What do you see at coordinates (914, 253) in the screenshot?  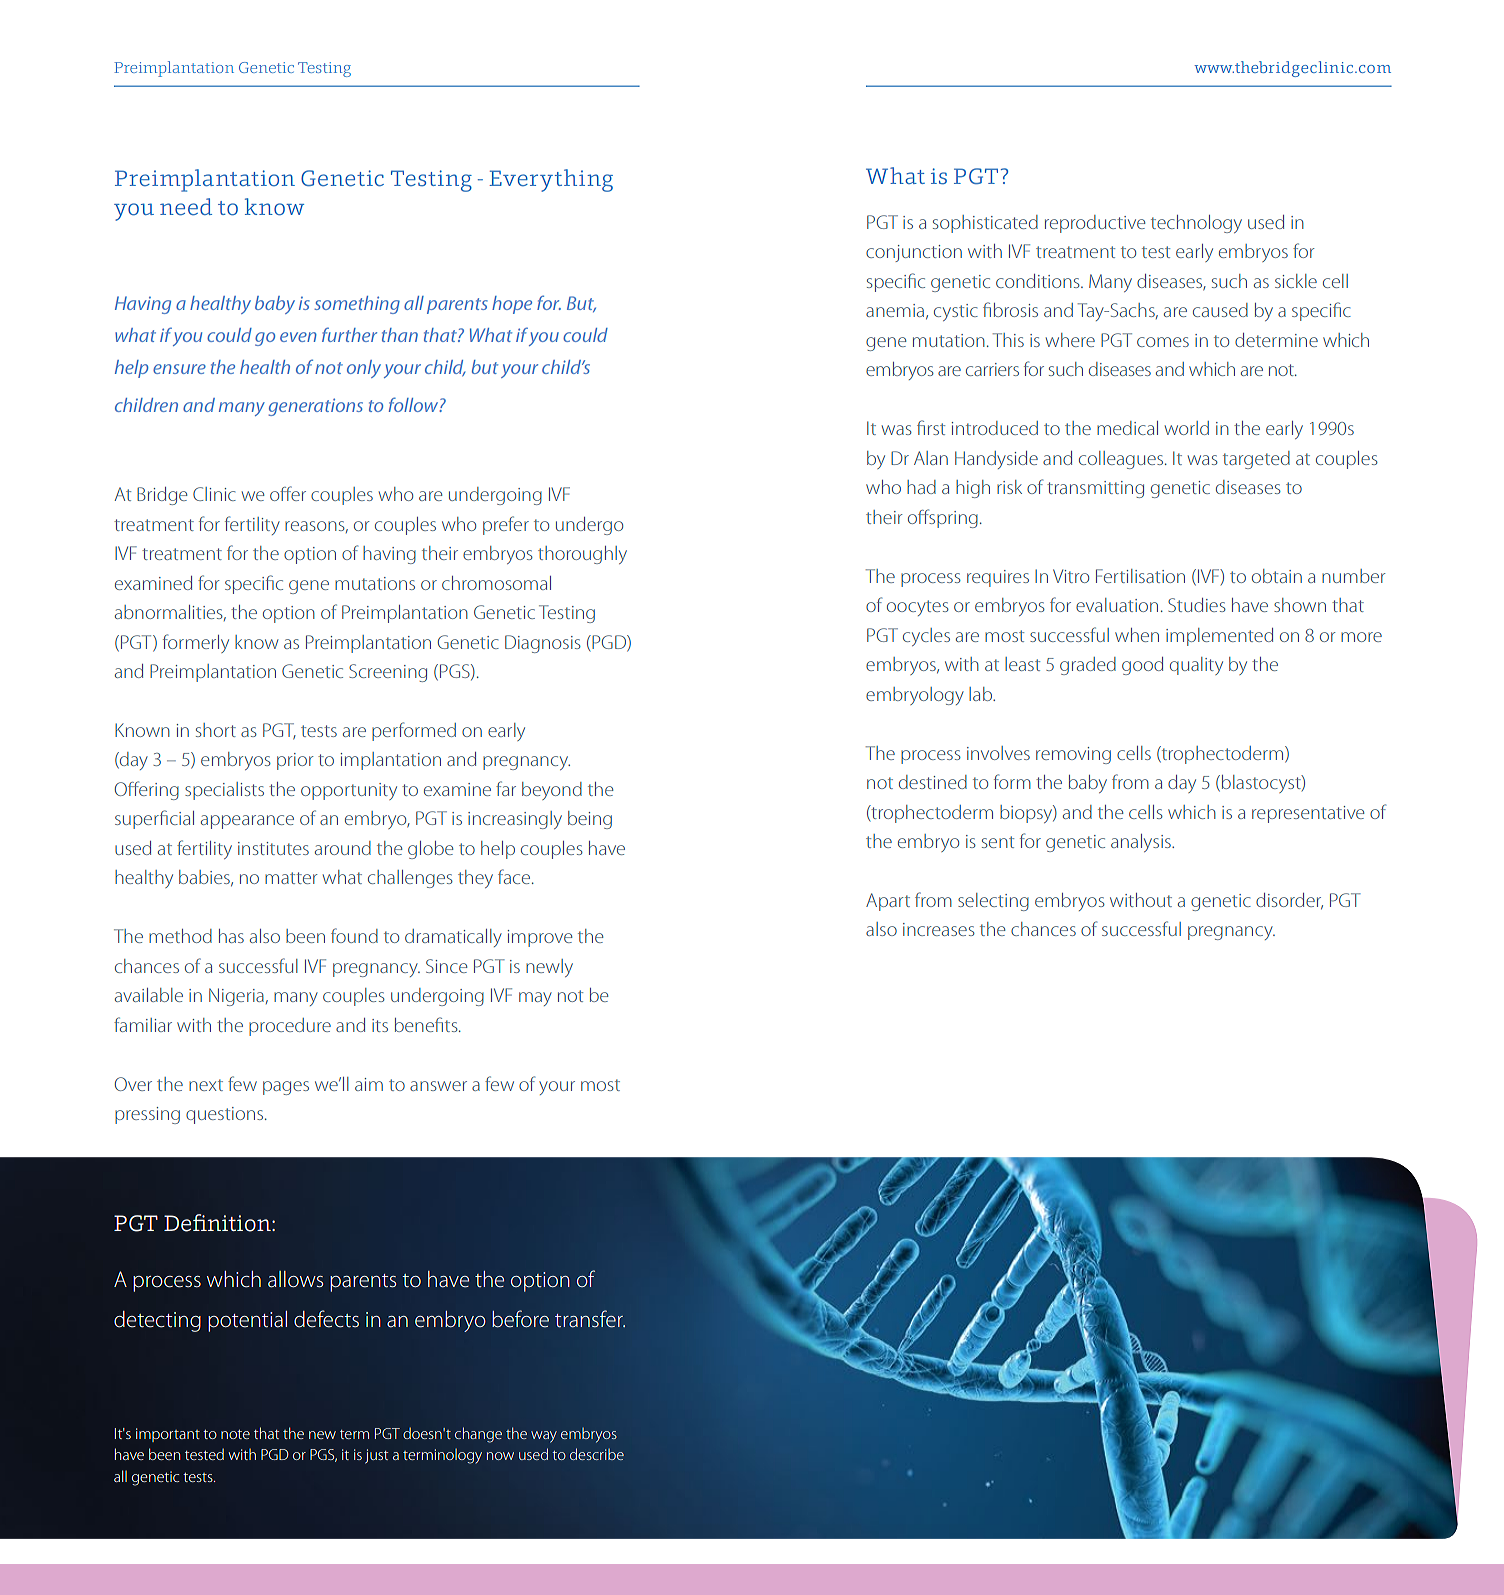 I see `conjunction` at bounding box center [914, 253].
